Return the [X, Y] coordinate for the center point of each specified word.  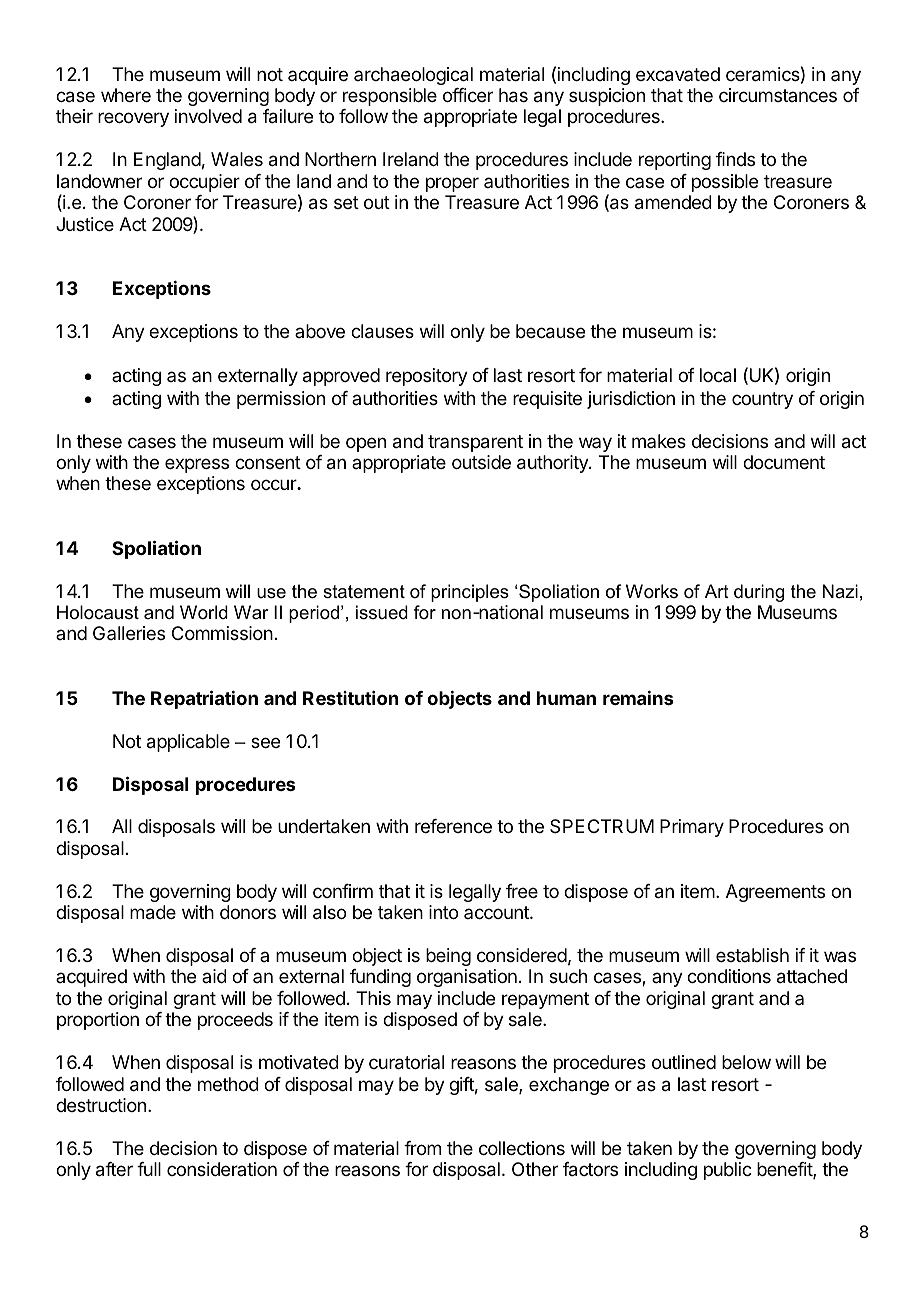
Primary [692, 828]
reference [453, 826]
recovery [133, 119]
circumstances [778, 95]
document [784, 462]
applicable [188, 743]
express [197, 465]
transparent [475, 443]
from [422, 1148]
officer [468, 95]
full [149, 1169]
